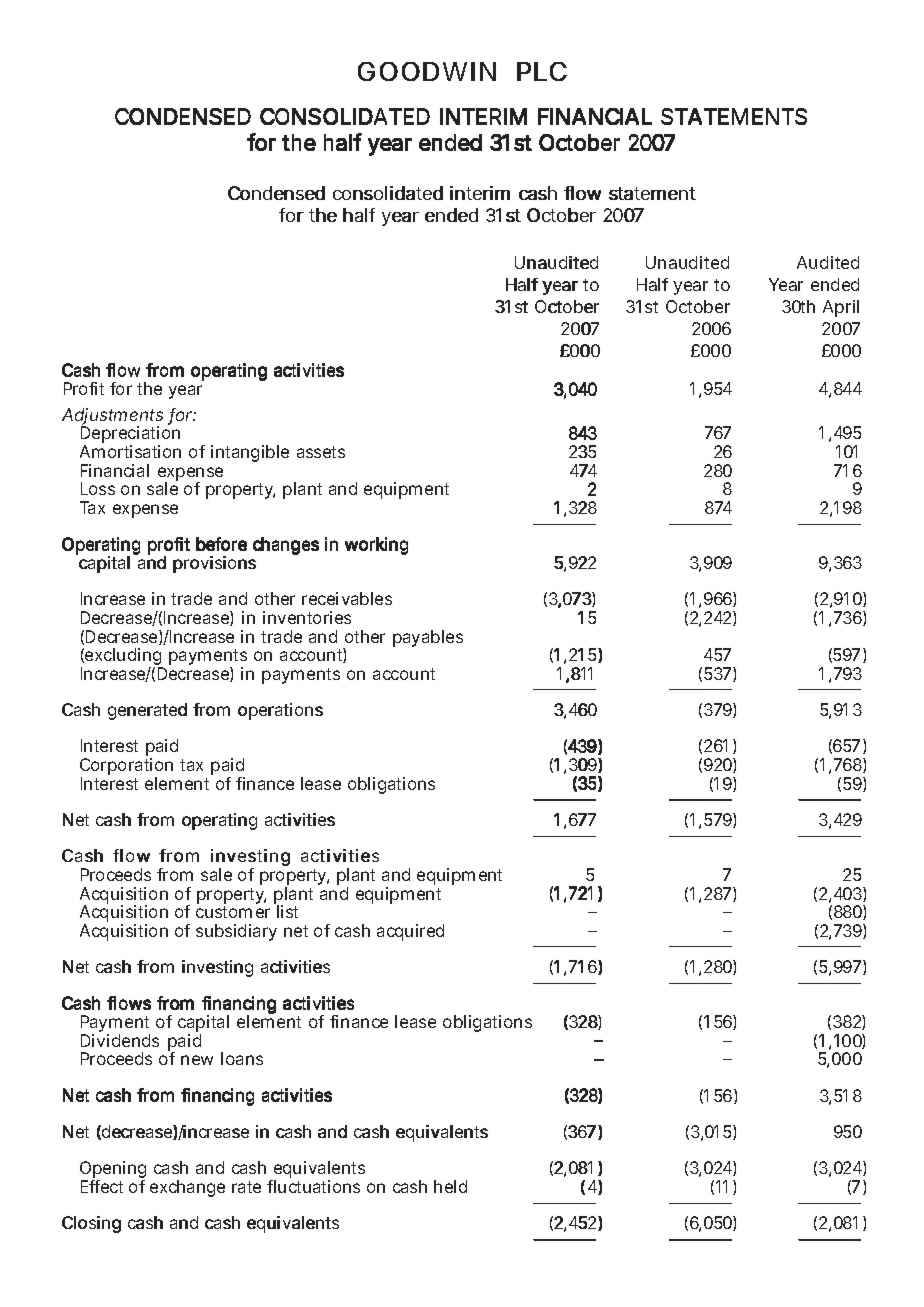  What do you see at coordinates (450, 1186) in the screenshot?
I see `held` at bounding box center [450, 1186].
